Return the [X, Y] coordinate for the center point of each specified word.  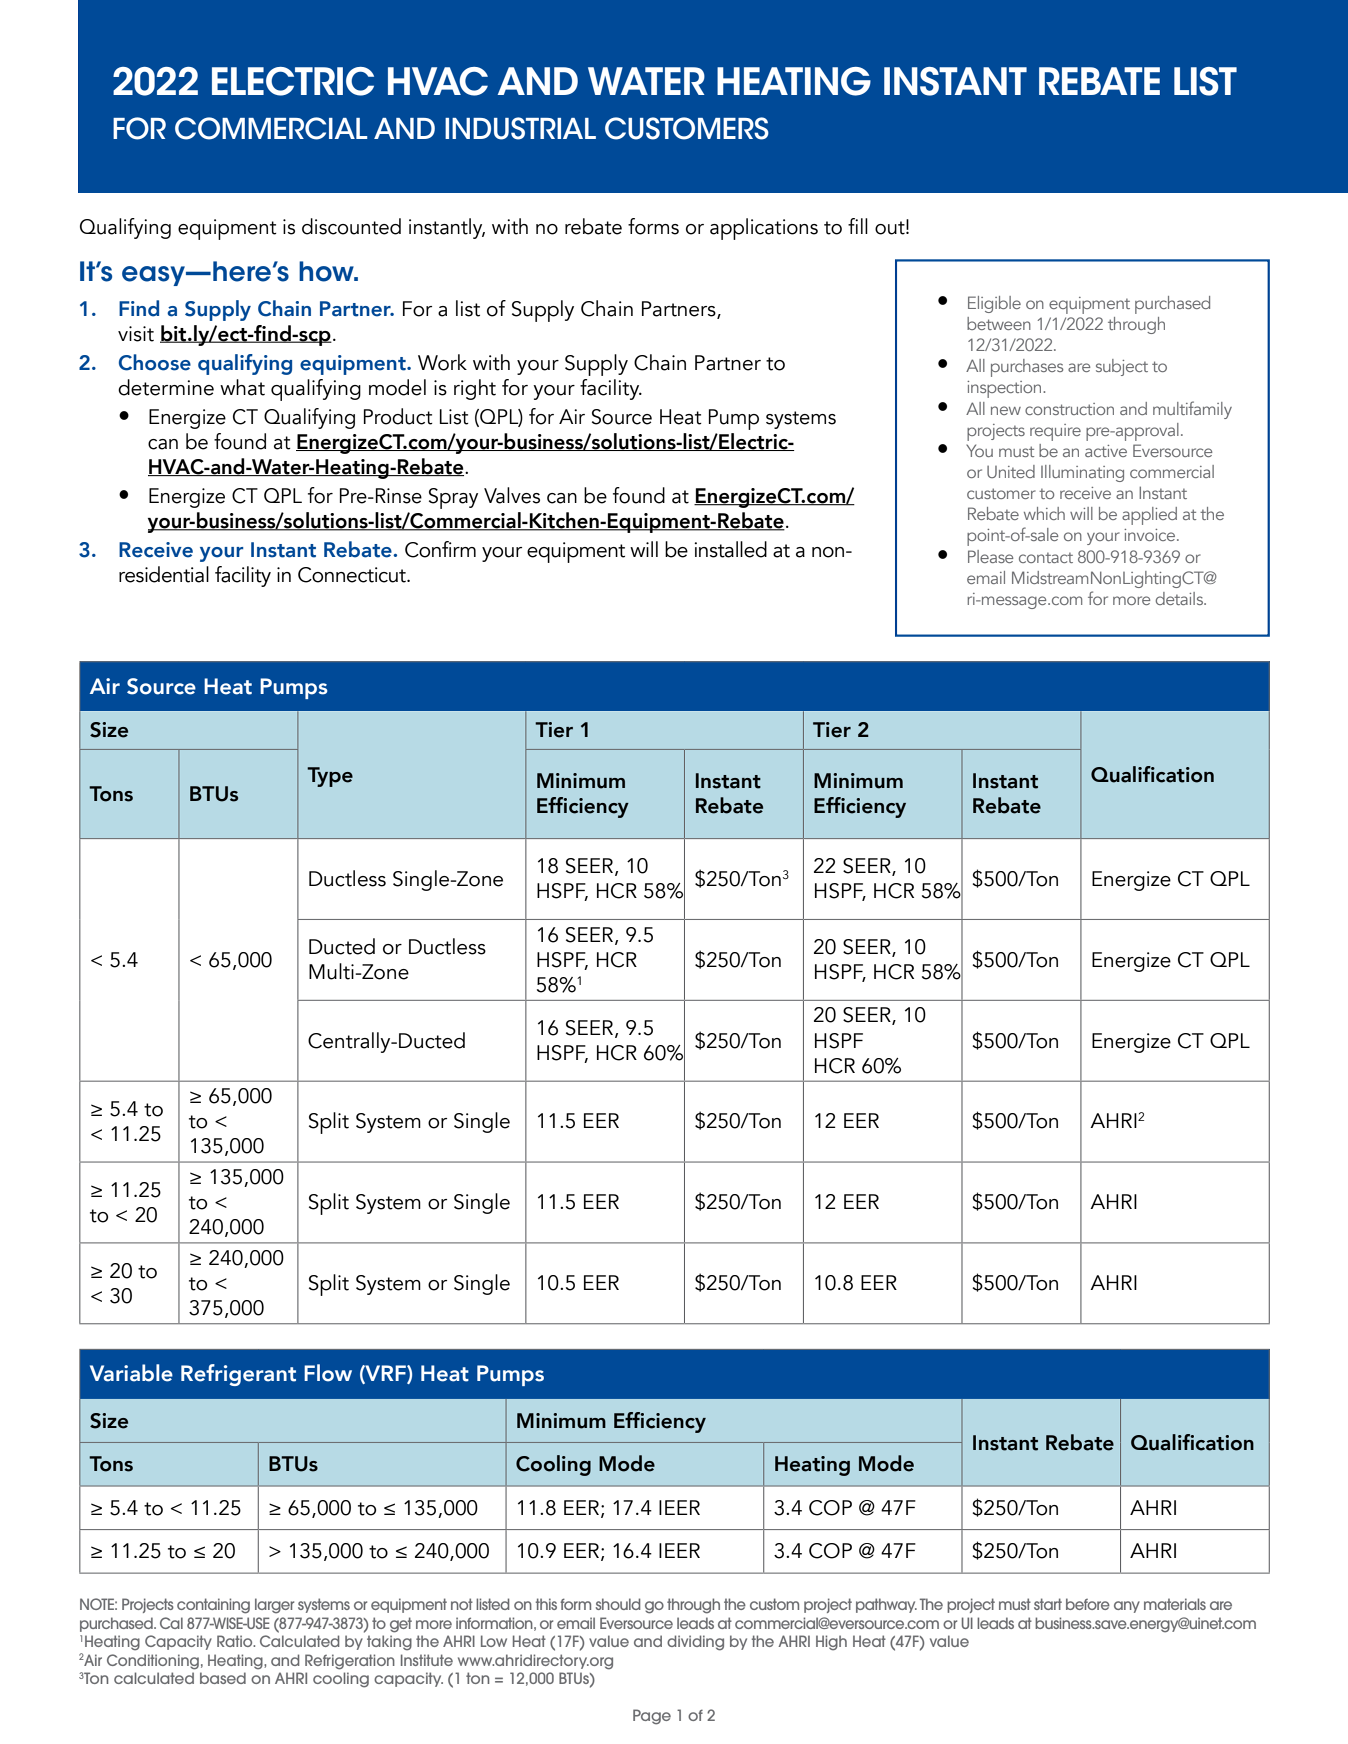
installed [730, 549]
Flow [328, 1373]
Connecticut [353, 575]
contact [1046, 557]
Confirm [440, 549]
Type [330, 777]
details [1180, 598]
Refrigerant [238, 1375]
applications [764, 229]
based [223, 1678]
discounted [351, 226]
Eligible [994, 304]
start [1048, 1604]
